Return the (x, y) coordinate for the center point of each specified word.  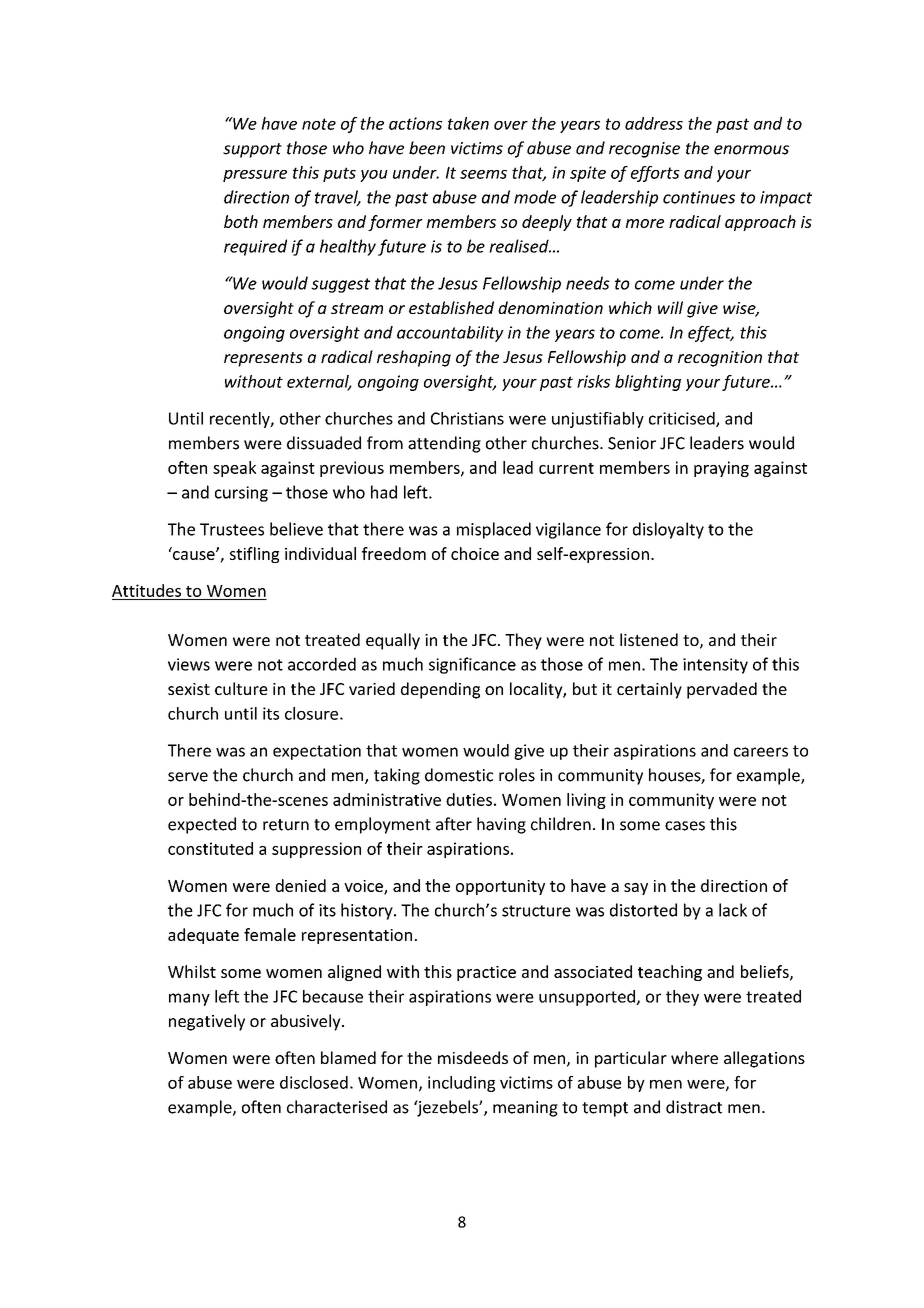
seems (483, 174)
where (694, 1057)
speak (234, 469)
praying (721, 469)
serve (188, 777)
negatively (207, 1022)
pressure (255, 176)
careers (761, 752)
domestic (459, 775)
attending (444, 444)
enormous (751, 150)
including (461, 1084)
